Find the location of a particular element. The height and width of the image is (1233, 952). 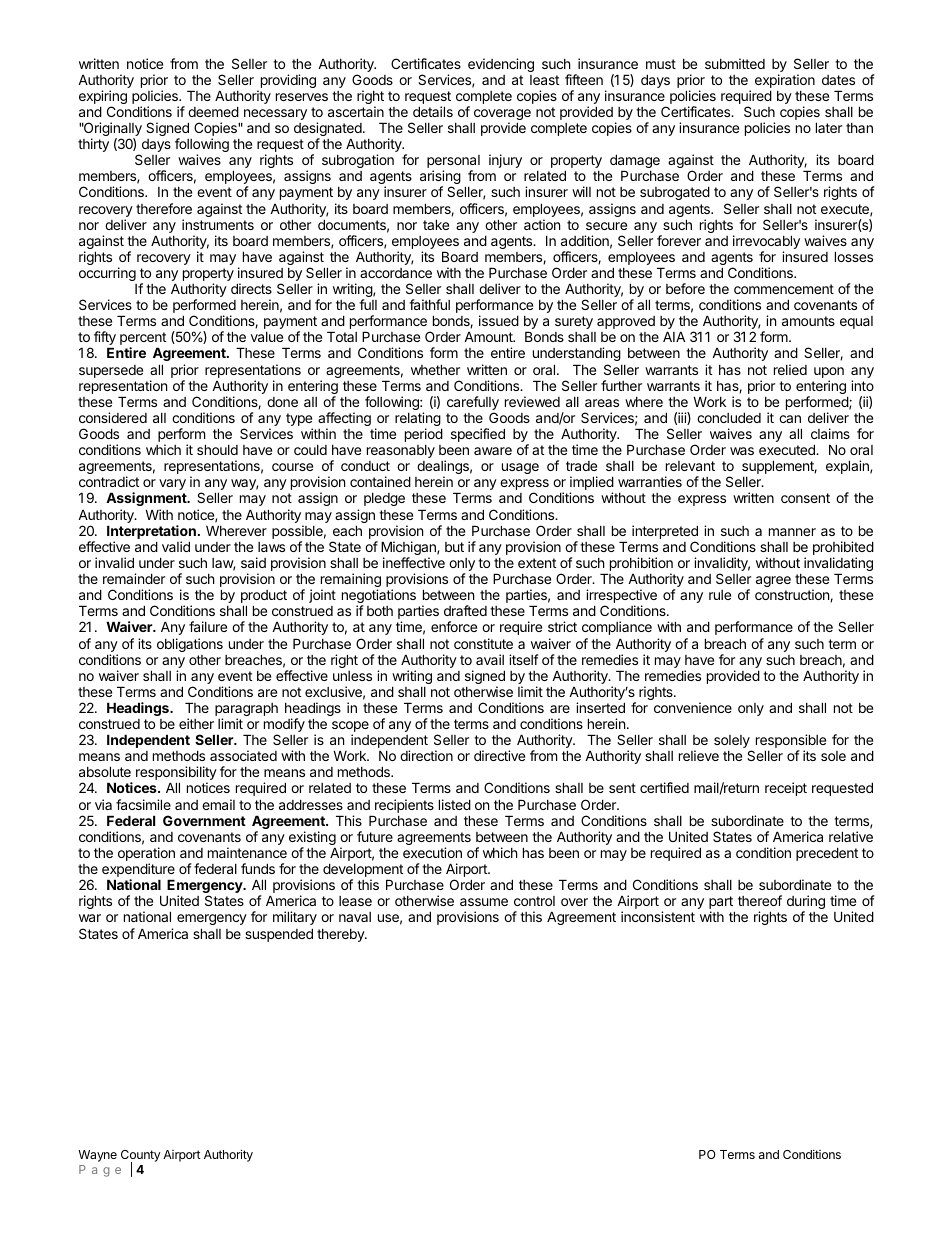

drafted is located at coordinates (465, 610).
